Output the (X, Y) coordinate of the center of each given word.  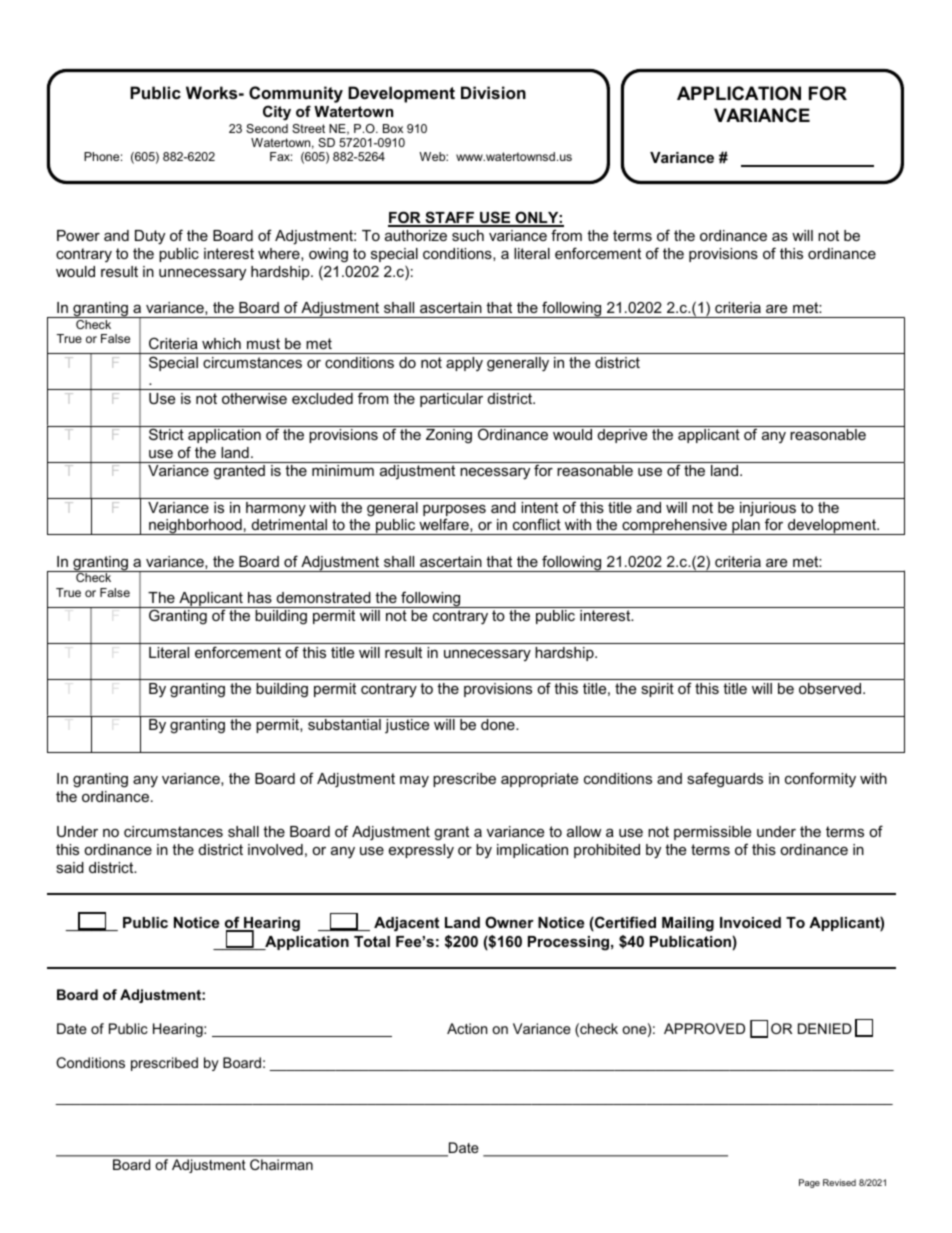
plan (746, 527)
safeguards (725, 780)
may (414, 781)
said (70, 867)
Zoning (449, 436)
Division (493, 92)
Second (267, 128)
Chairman (281, 1164)
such (468, 235)
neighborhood (195, 527)
